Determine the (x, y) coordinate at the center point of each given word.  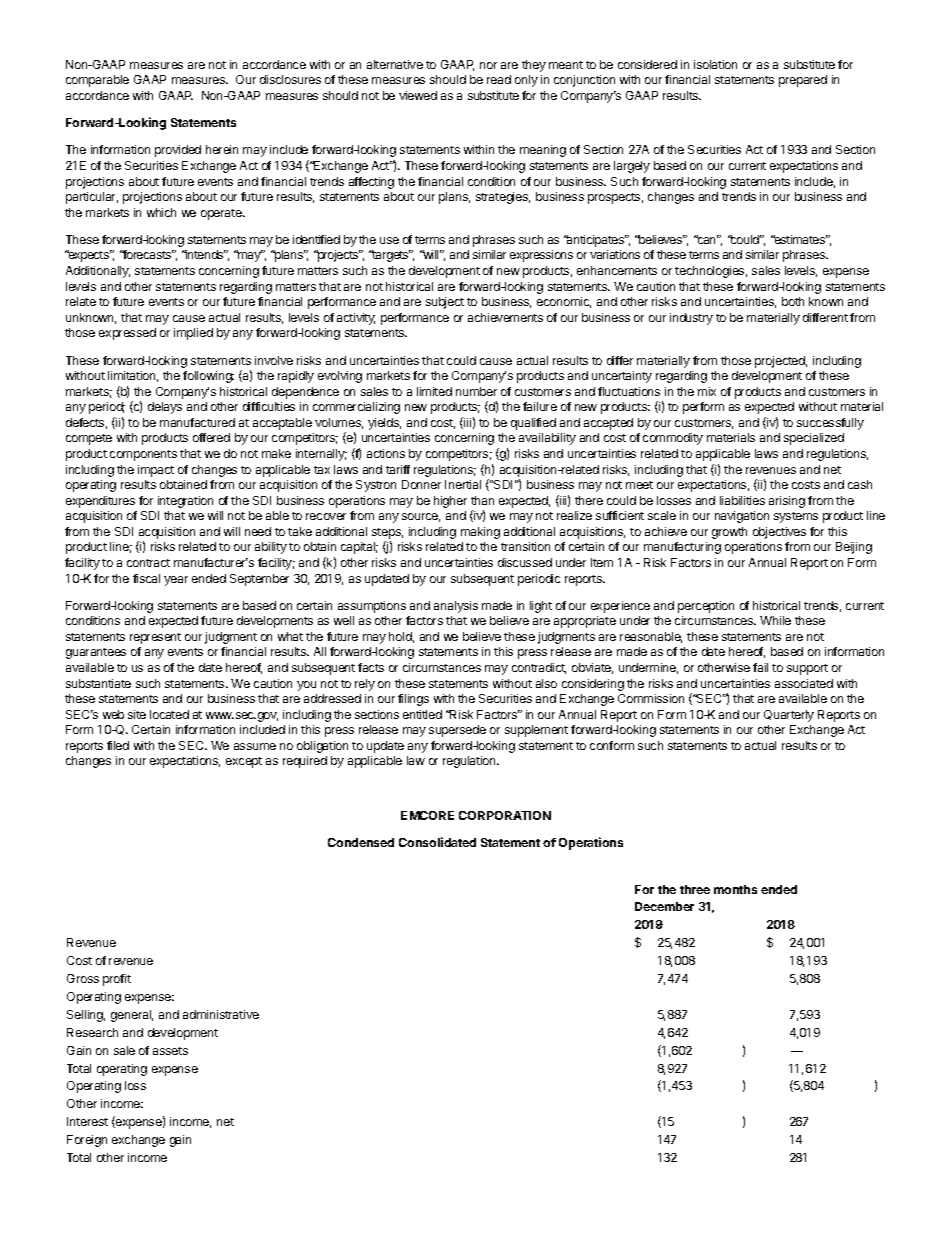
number (476, 391)
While (775, 620)
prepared (803, 81)
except (244, 762)
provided (178, 151)
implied (193, 334)
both (793, 301)
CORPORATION (505, 815)
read (499, 79)
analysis (456, 607)
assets (170, 1051)
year (176, 581)
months (735, 889)
